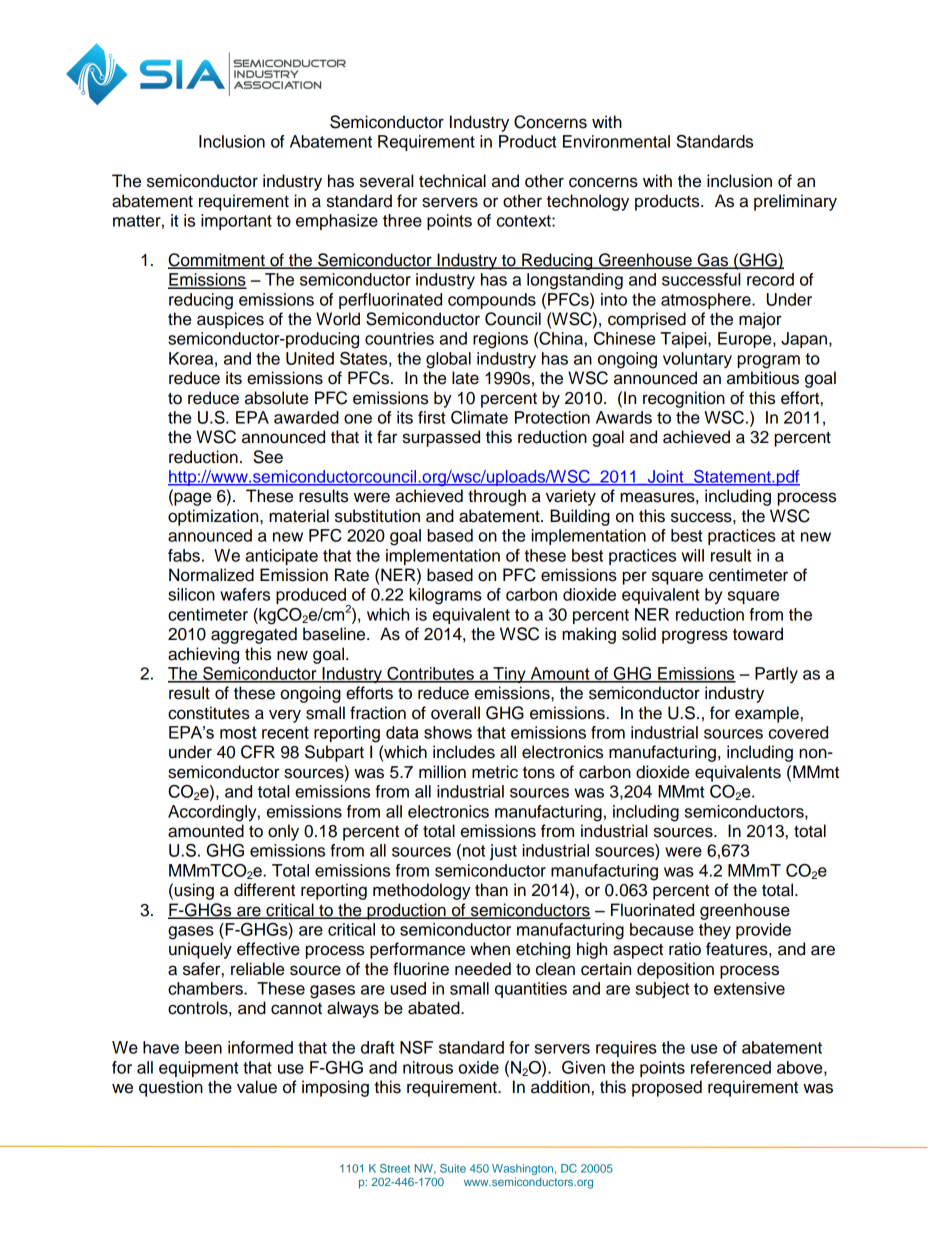  What do you see at coordinates (667, 1088) in the page?
I see `proposed` at bounding box center [667, 1088].
